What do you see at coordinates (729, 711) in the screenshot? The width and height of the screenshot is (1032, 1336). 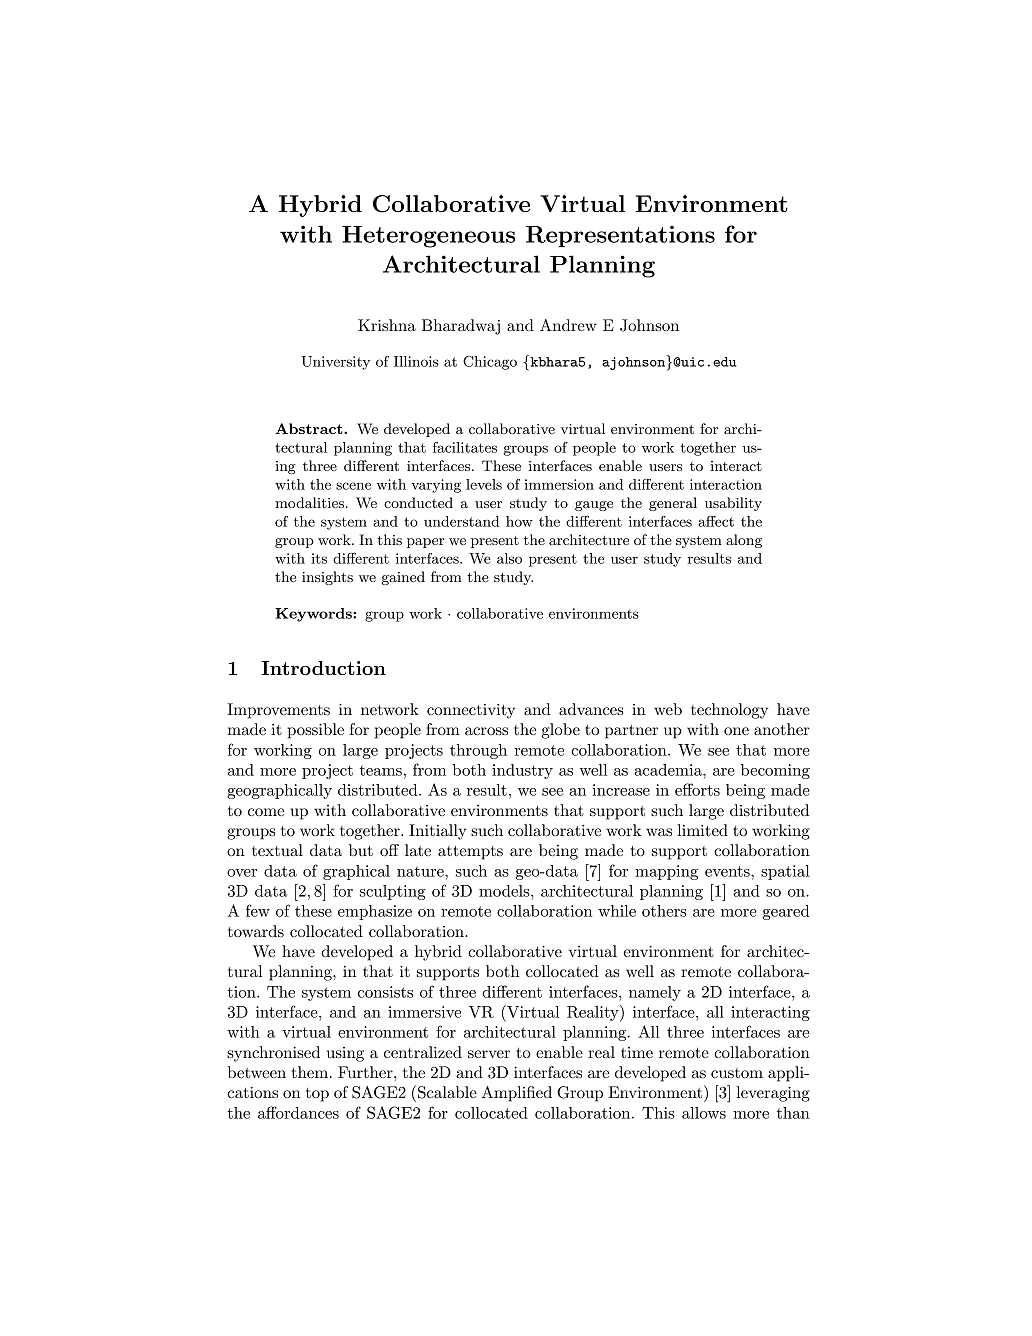 I see `technology` at bounding box center [729, 711].
